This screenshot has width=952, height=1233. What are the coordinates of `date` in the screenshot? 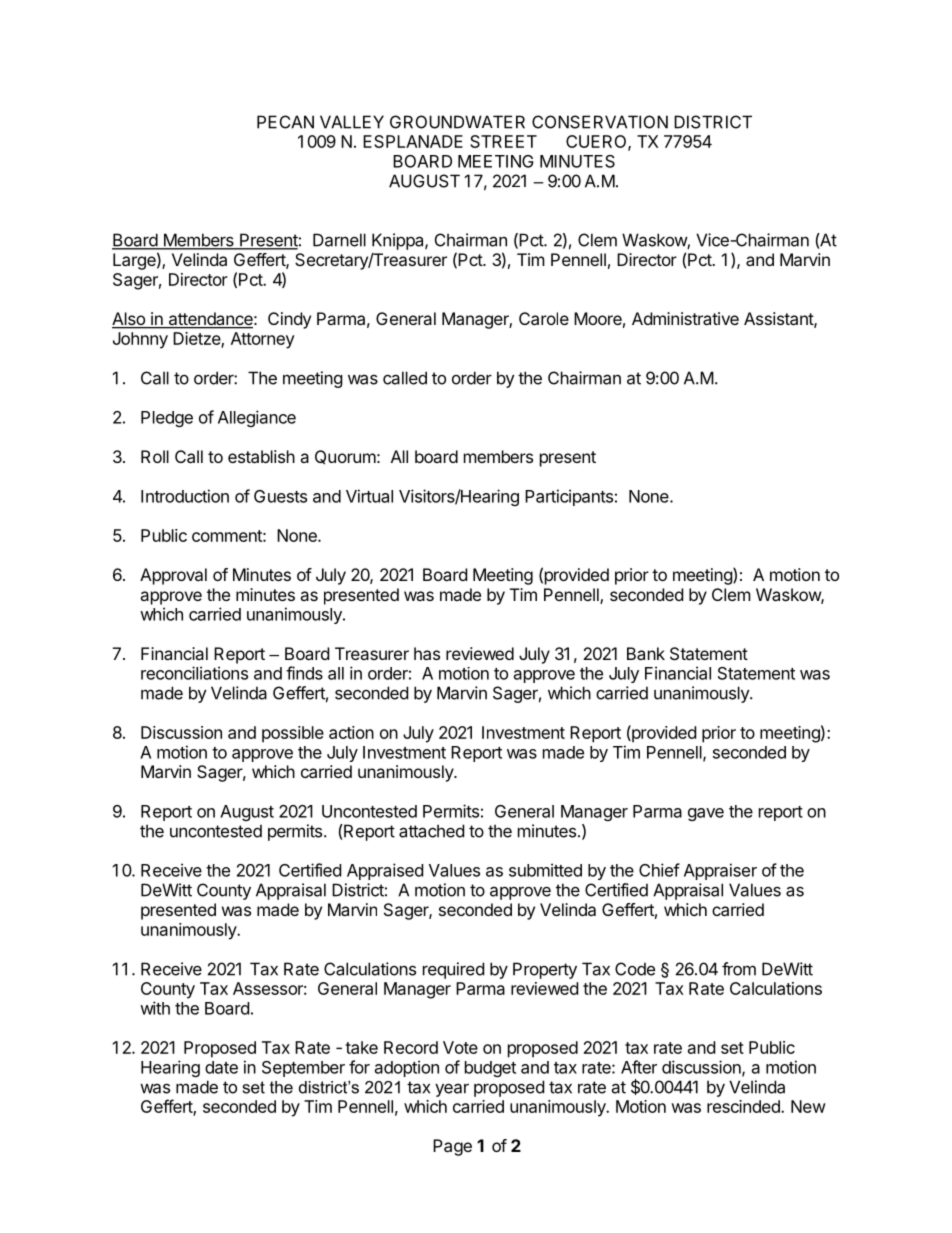 It's located at (221, 1067).
